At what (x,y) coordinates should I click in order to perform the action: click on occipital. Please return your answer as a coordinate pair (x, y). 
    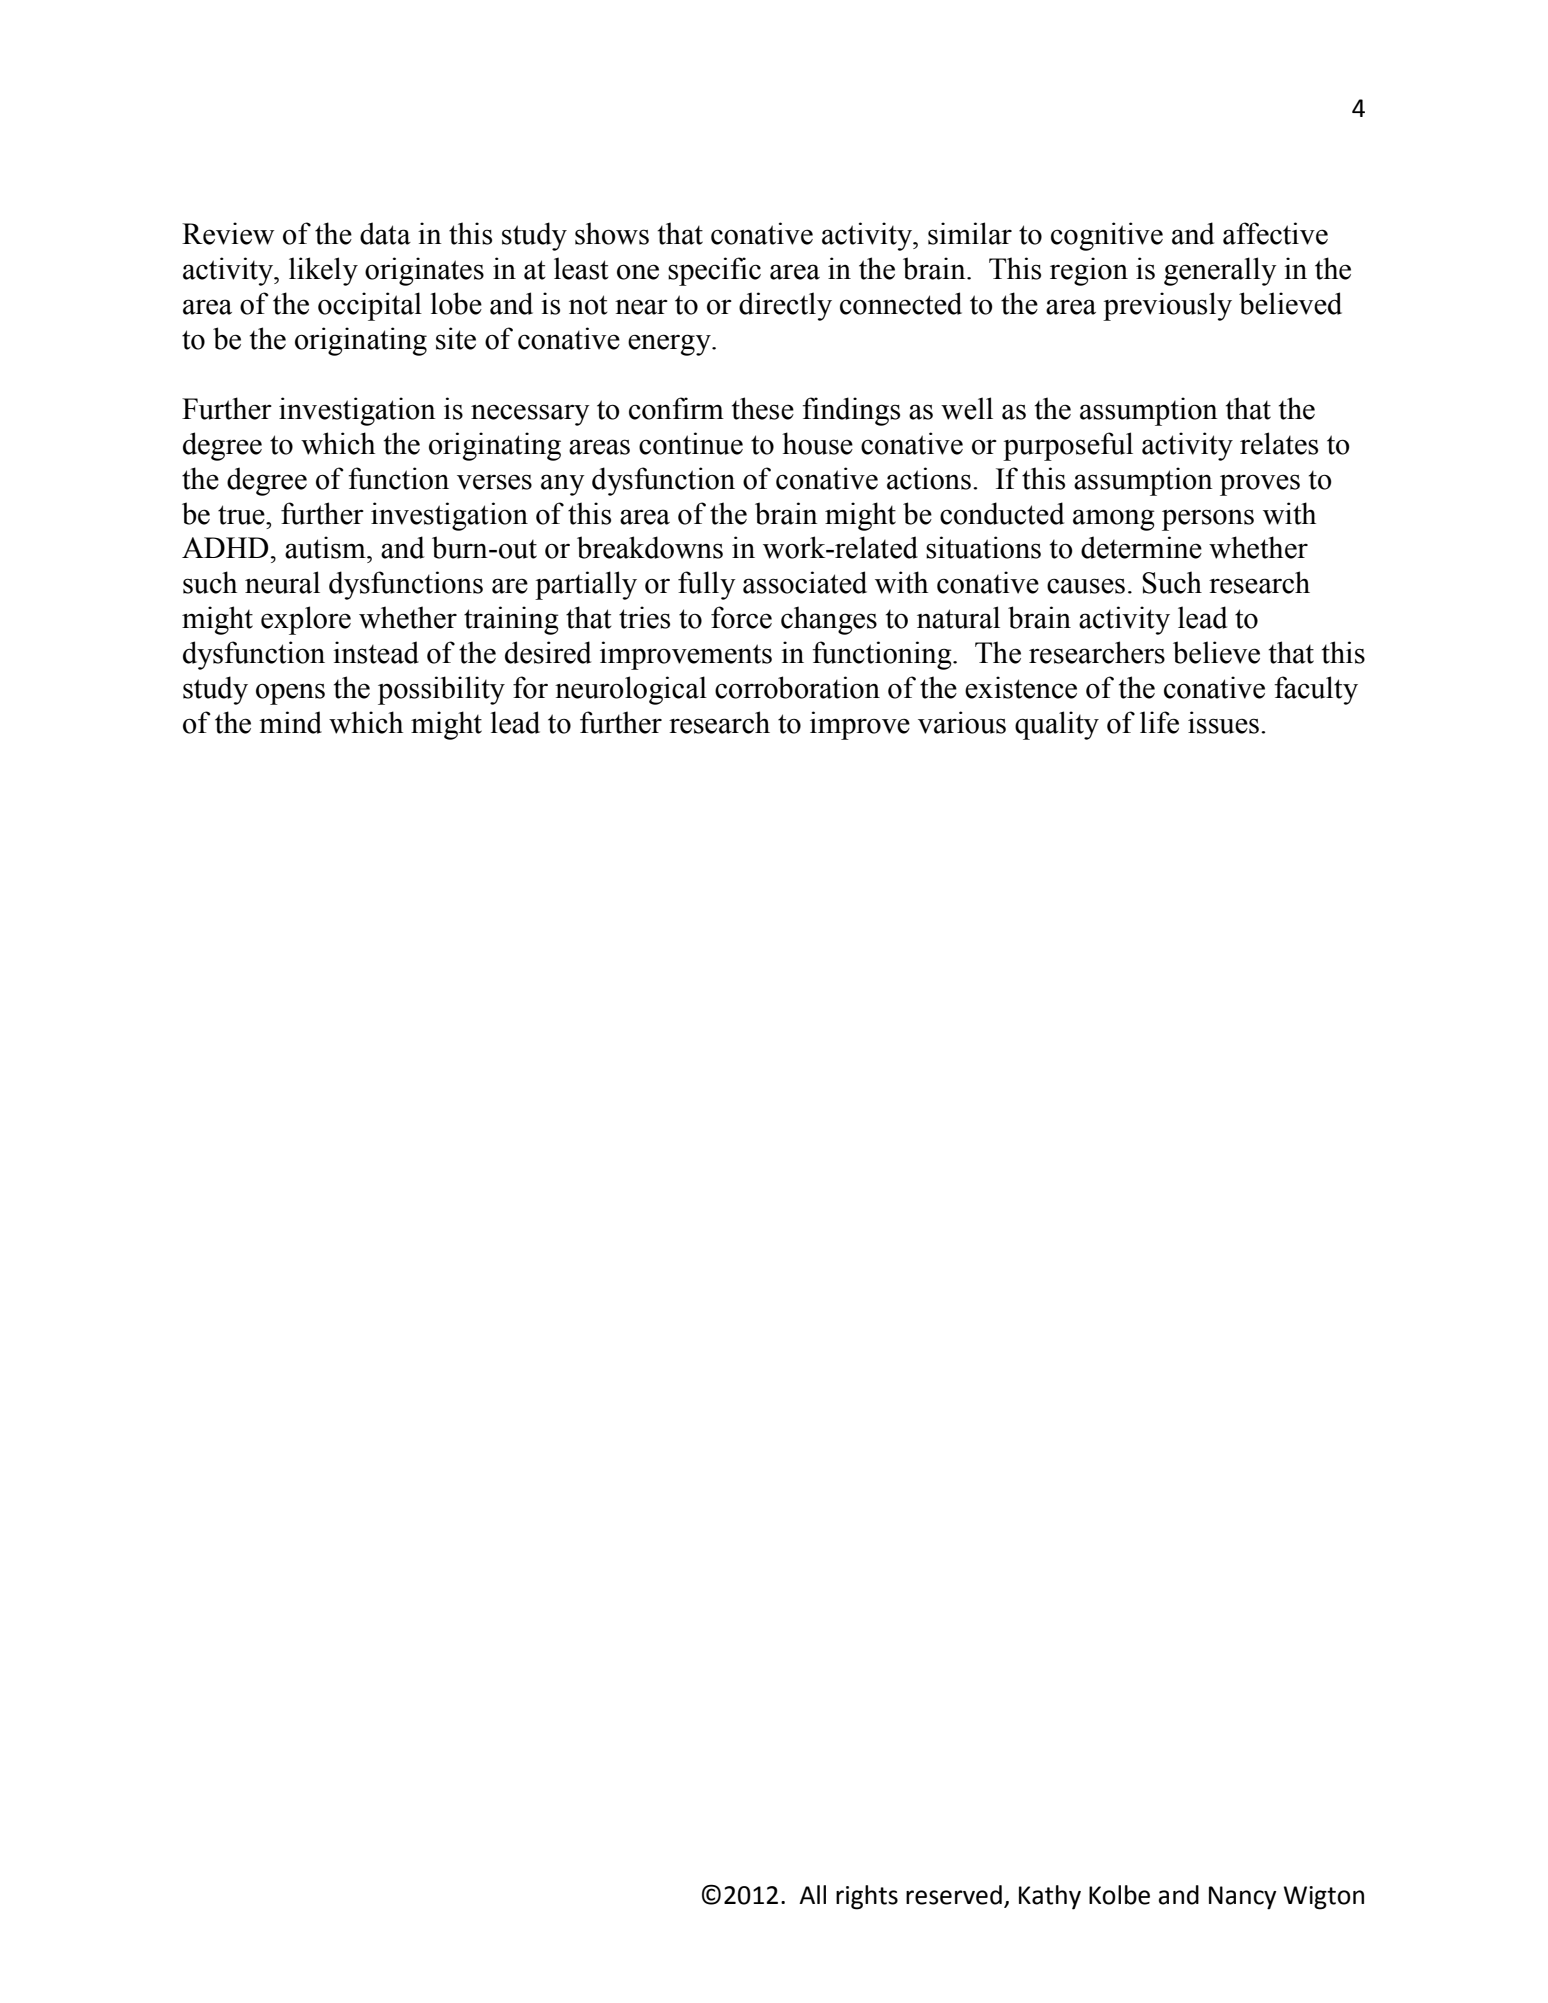
    Looking at the image, I should click on (370, 306).
